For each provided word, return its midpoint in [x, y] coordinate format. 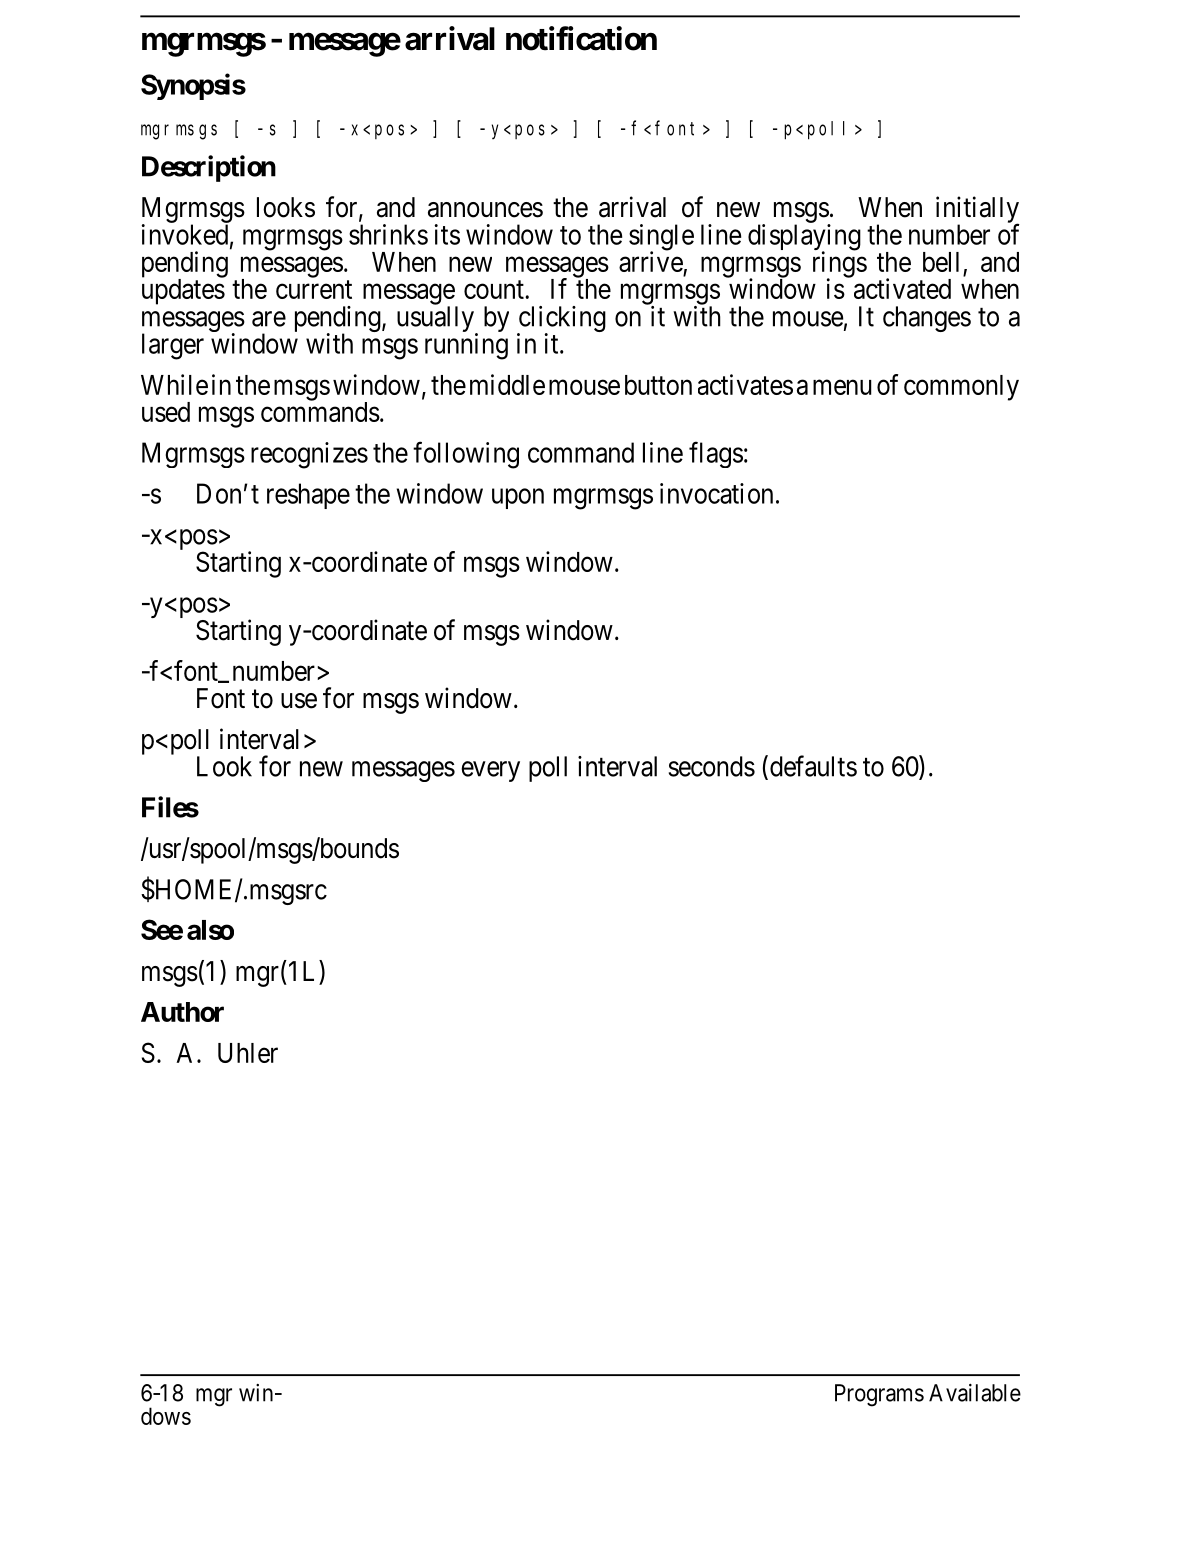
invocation [716, 493]
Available [975, 1393]
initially [978, 210]
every [490, 771]
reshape [308, 496]
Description [209, 168]
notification [581, 38]
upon [518, 499]
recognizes [309, 455]
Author [182, 1012]
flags [716, 454]
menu [842, 387]
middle [507, 384]
